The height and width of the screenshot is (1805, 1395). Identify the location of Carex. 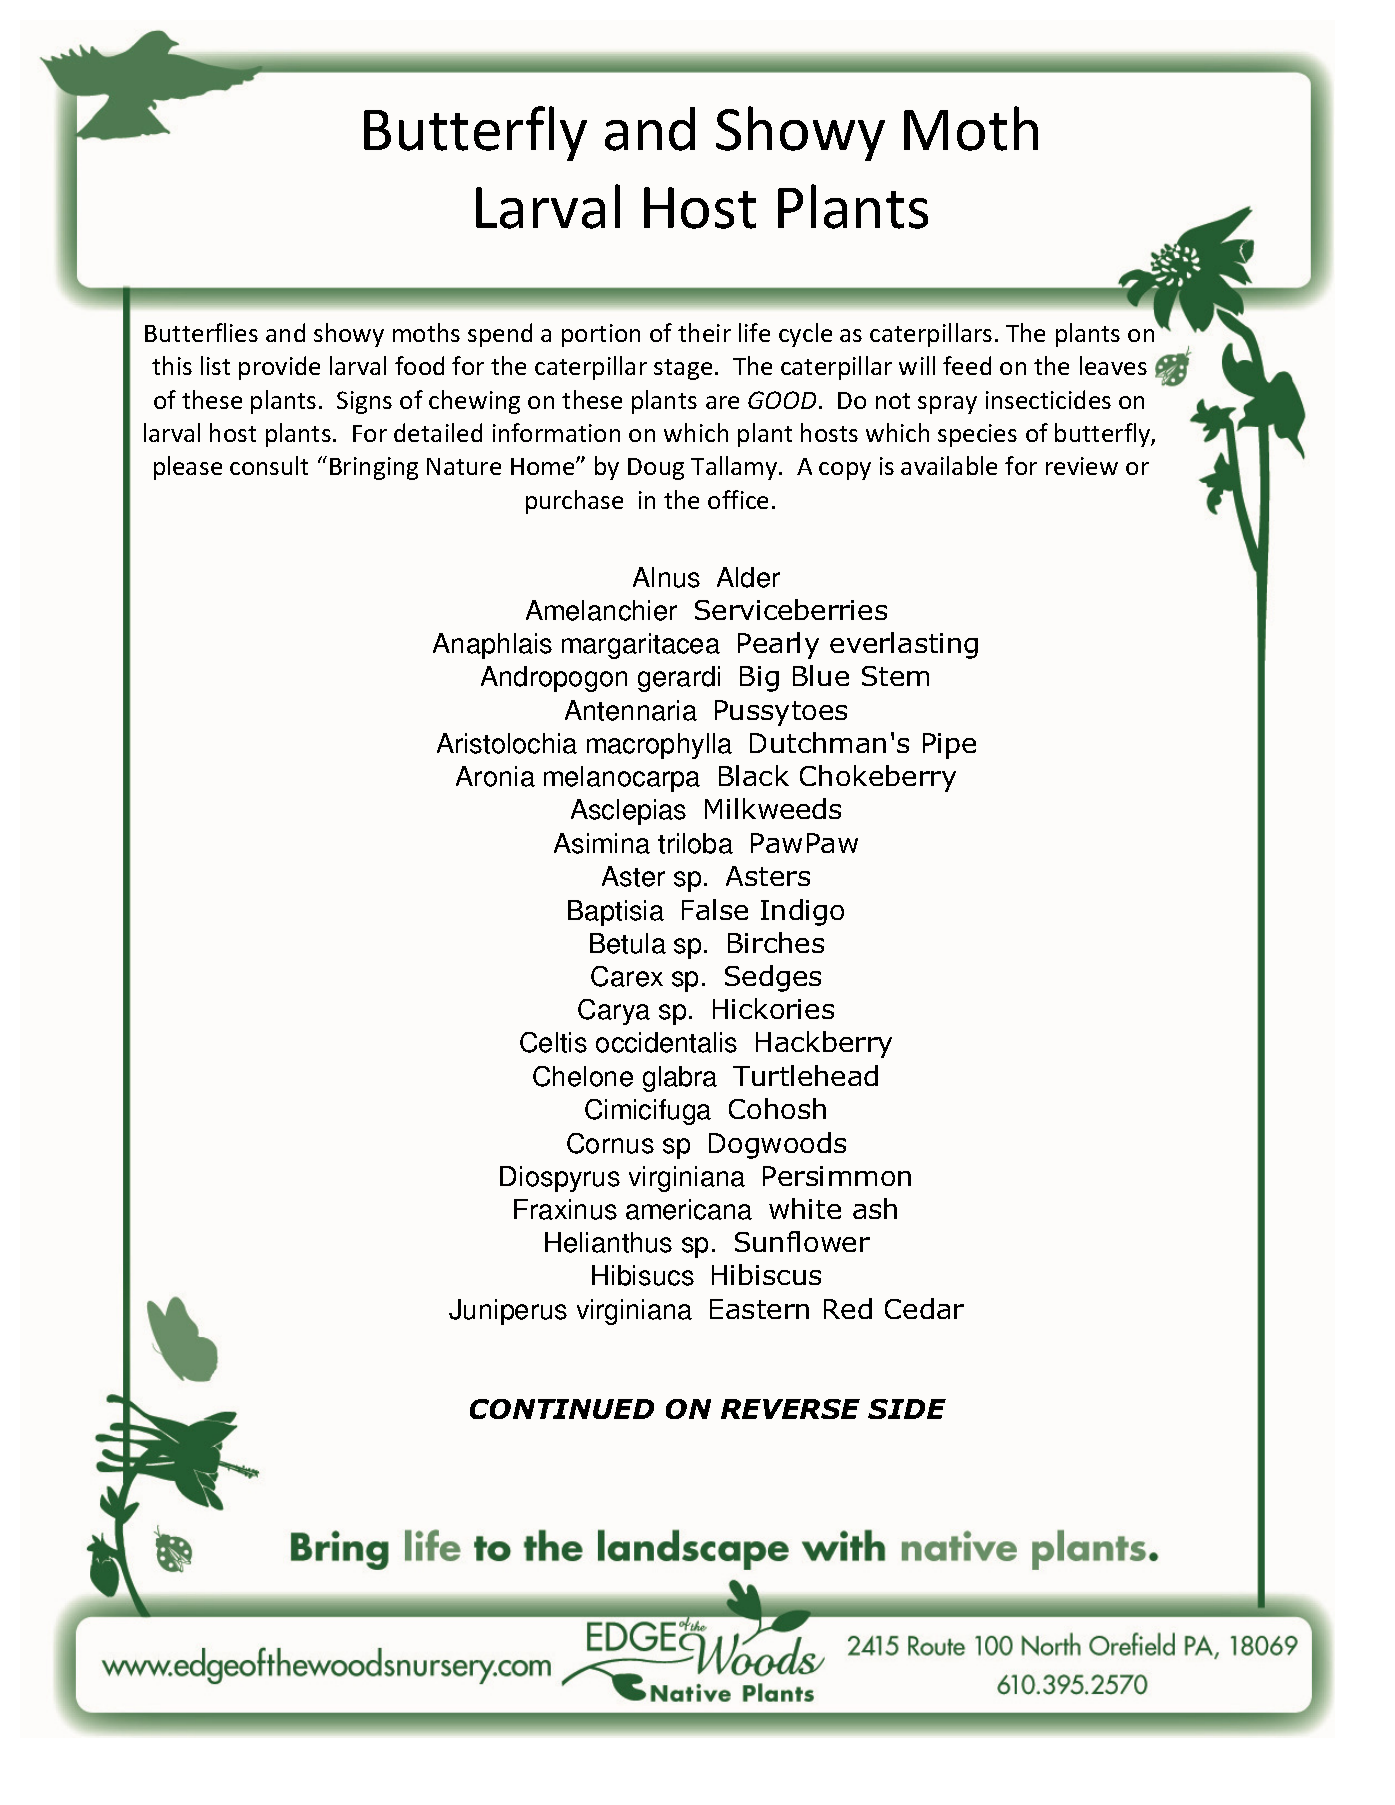
(627, 976).
